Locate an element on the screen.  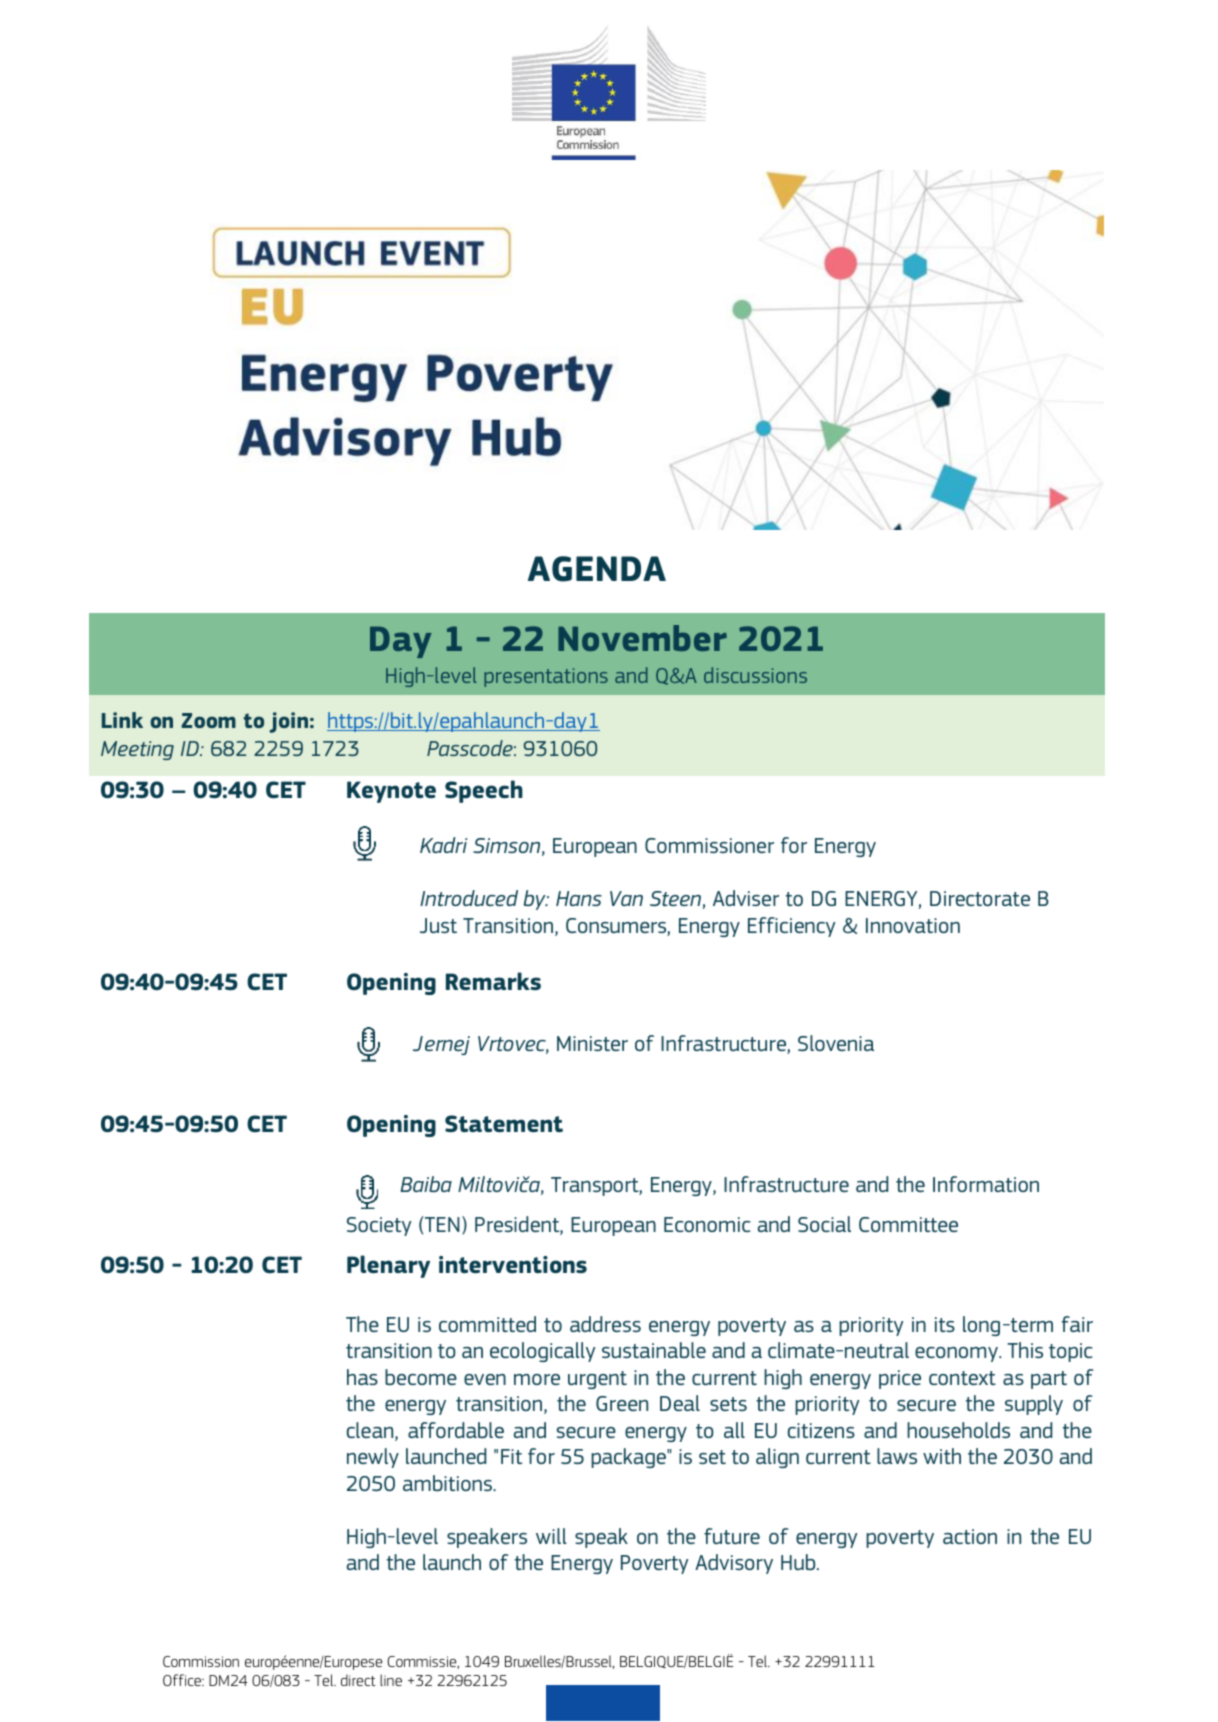
Office is located at coordinates (183, 1680).
